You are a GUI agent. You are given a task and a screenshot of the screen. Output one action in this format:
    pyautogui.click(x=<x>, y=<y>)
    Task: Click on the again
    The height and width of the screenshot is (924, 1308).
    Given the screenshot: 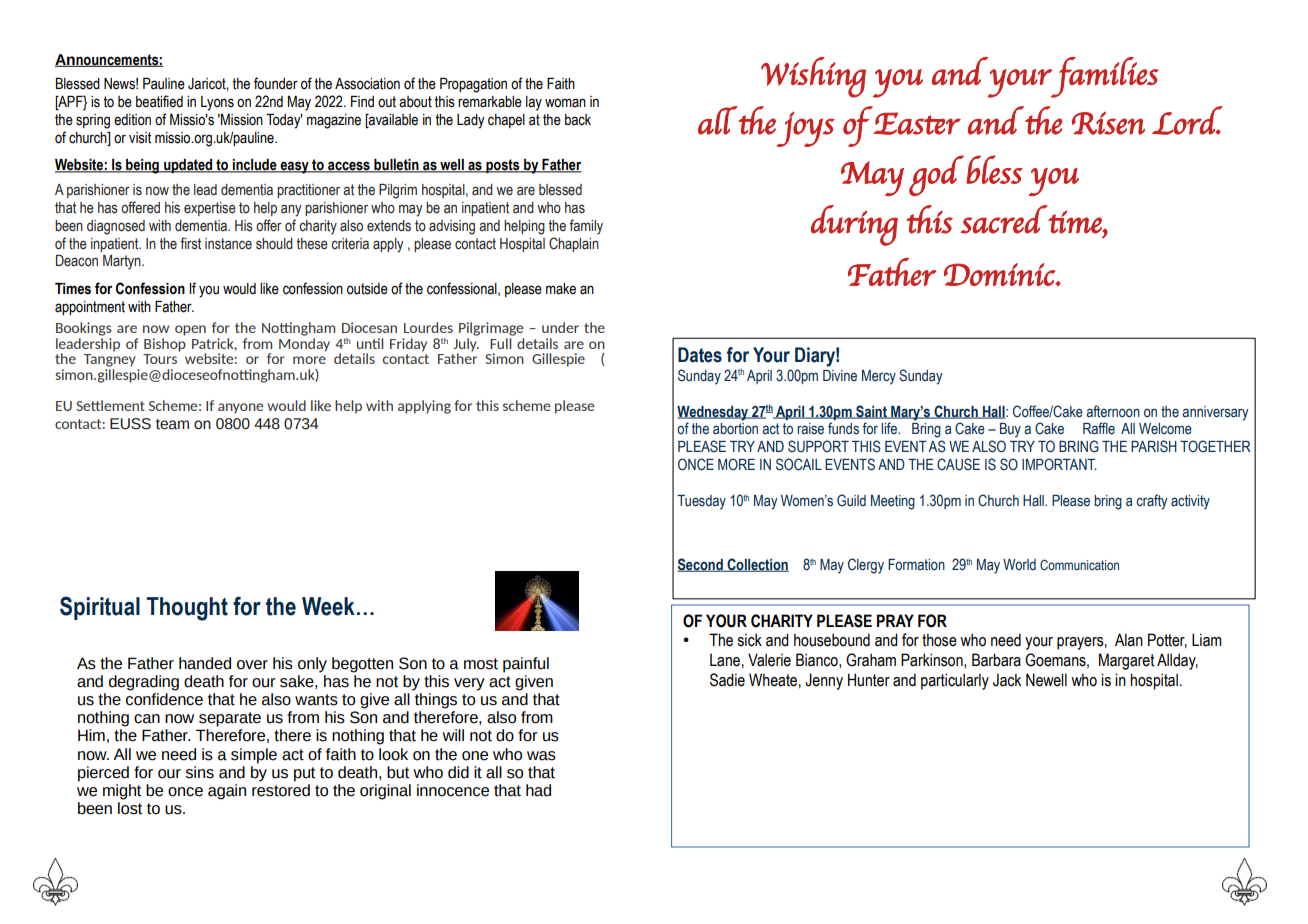 What is the action you would take?
    pyautogui.click(x=227, y=792)
